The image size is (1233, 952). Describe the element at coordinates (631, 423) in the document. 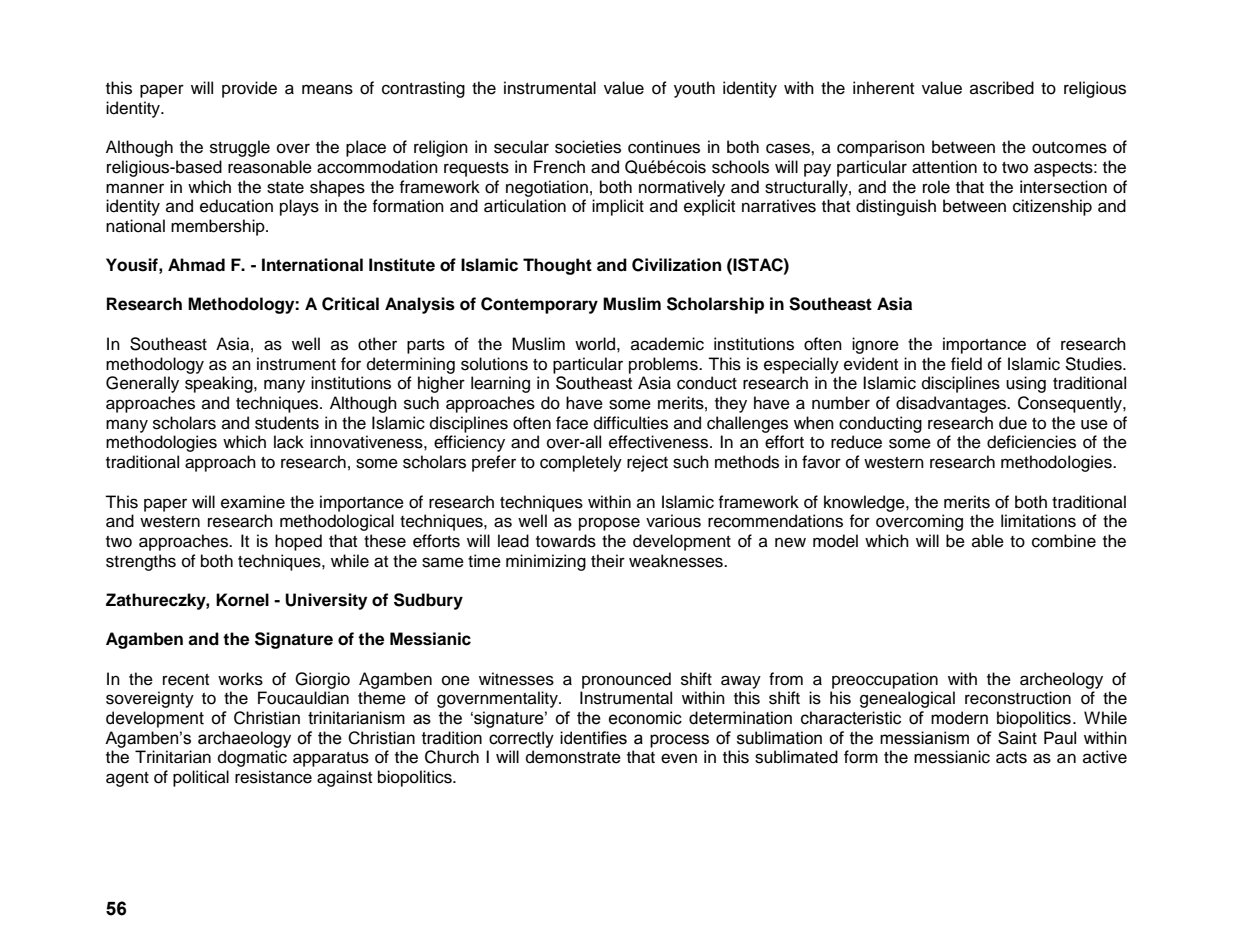

I see `difficulties` at that location.
